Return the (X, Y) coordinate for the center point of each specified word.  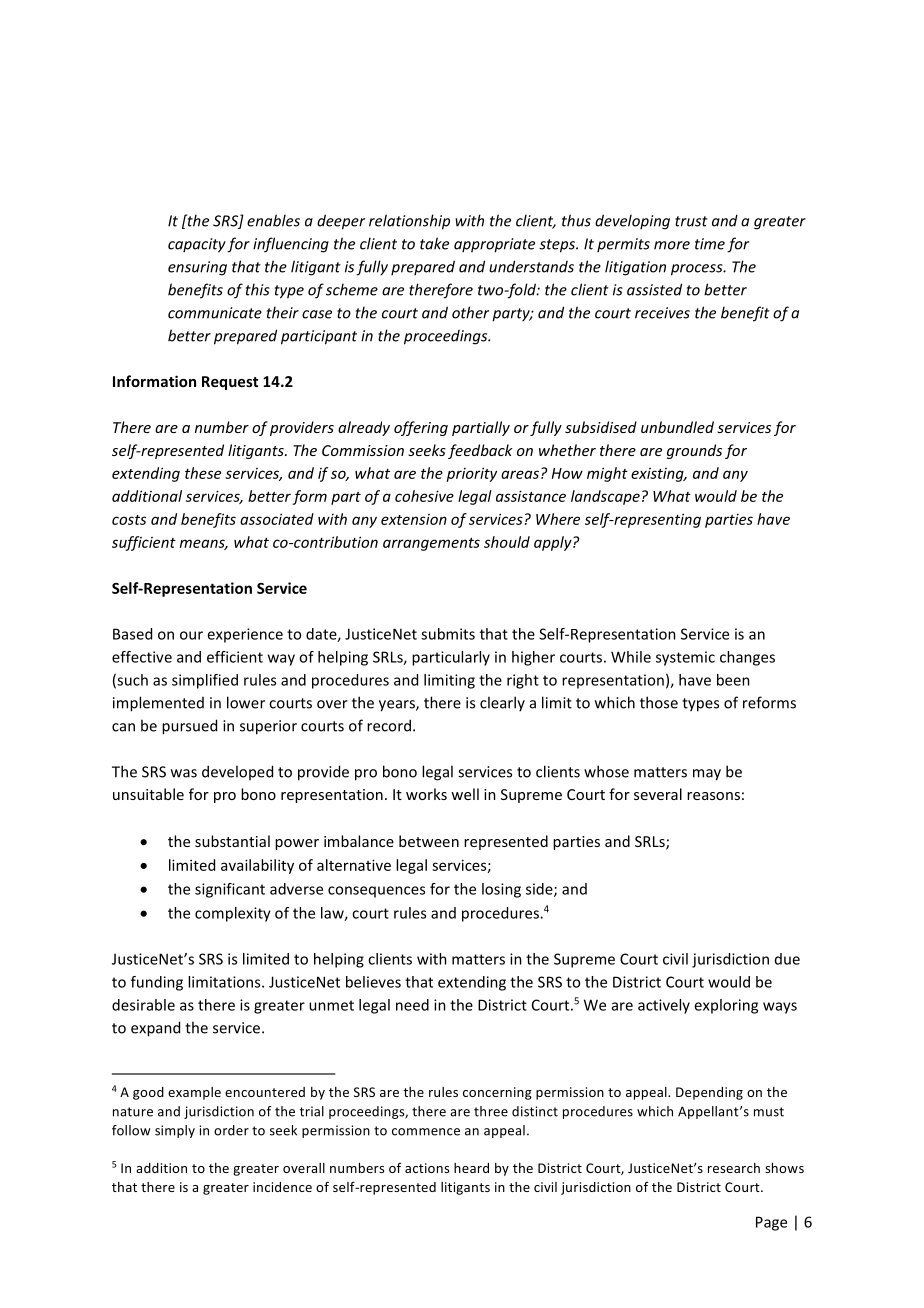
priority (471, 474)
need (412, 1005)
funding (157, 983)
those (659, 702)
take (434, 243)
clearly (502, 703)
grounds (694, 451)
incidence (282, 1187)
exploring (726, 1006)
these (203, 473)
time (710, 244)
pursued (189, 727)
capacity (197, 245)
